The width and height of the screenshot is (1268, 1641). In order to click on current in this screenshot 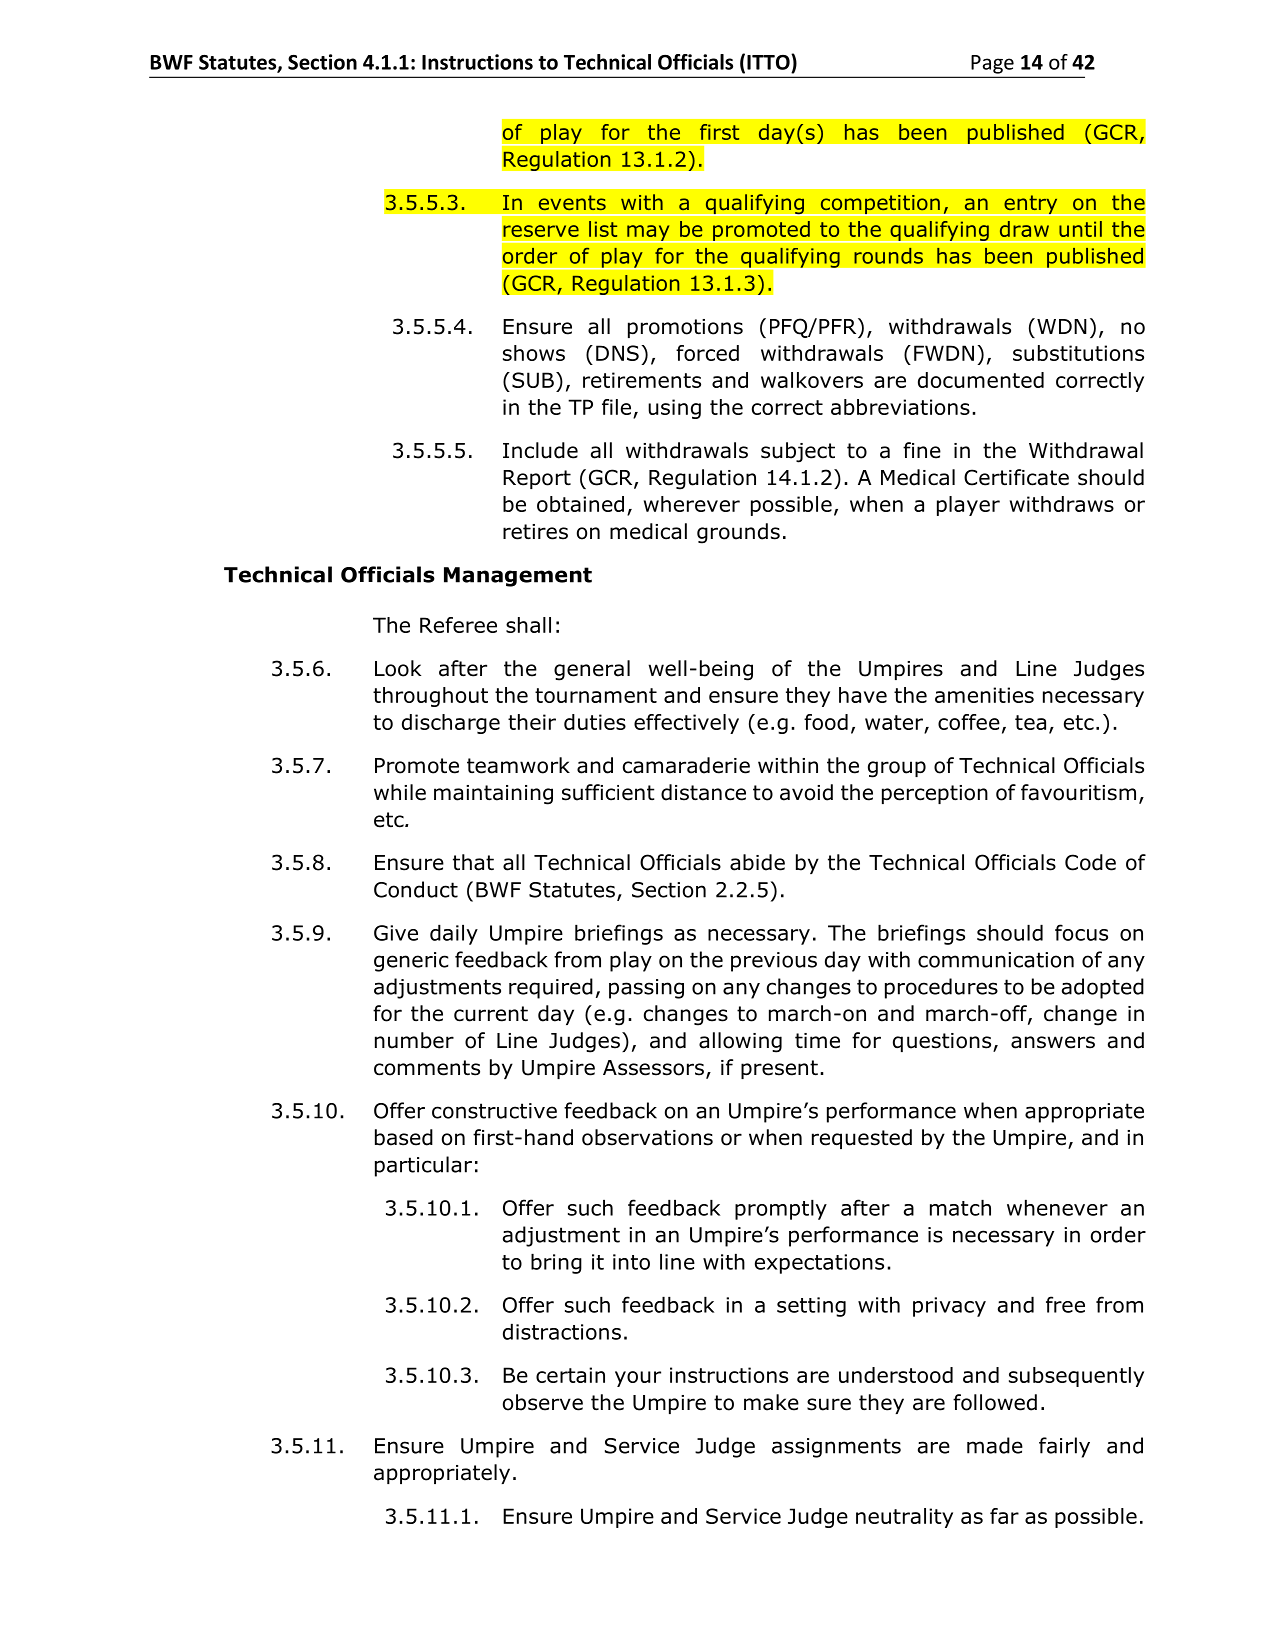, I will do `click(491, 1014)`.
